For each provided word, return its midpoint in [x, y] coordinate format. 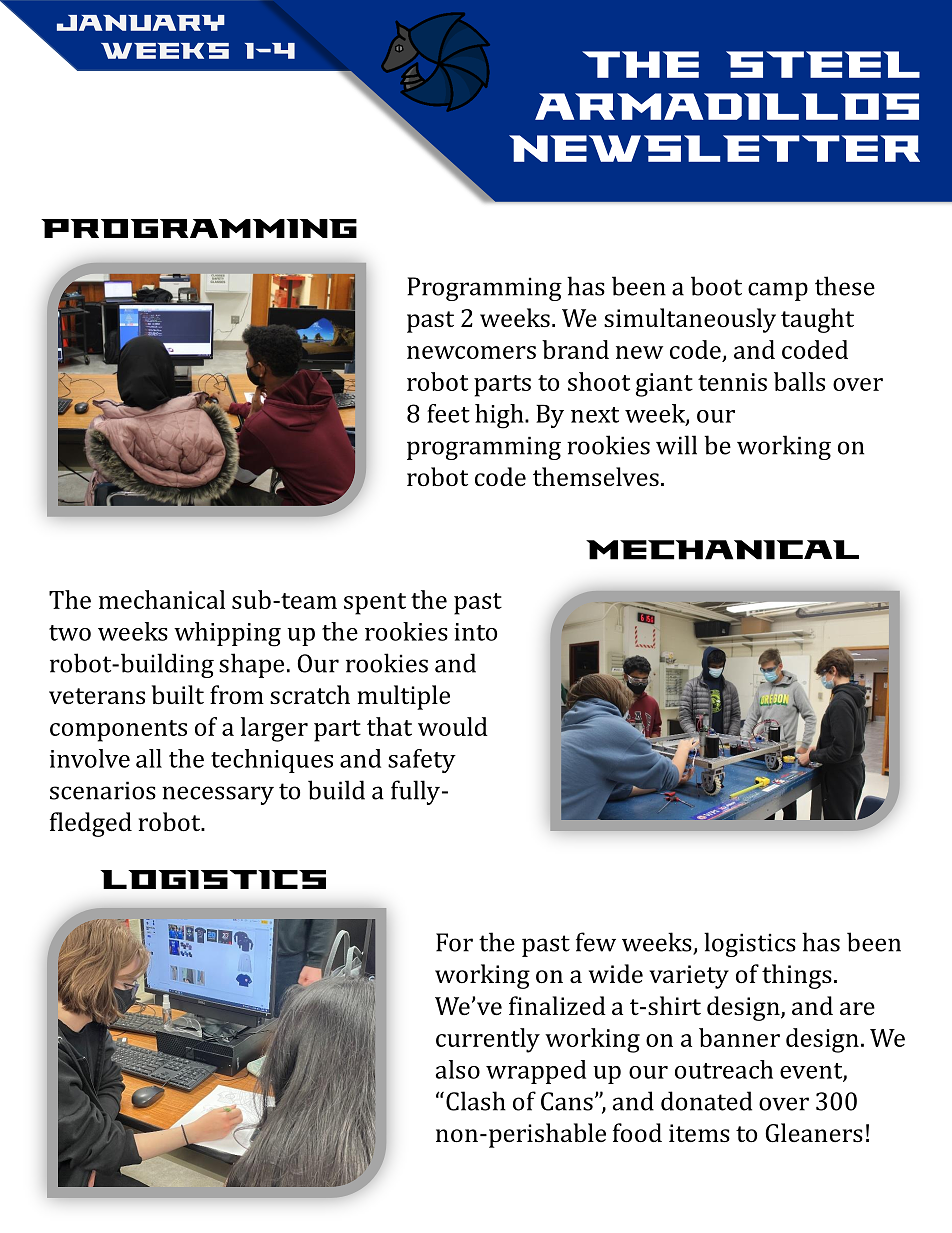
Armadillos [727, 106]
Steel [823, 64]
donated [706, 1101]
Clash [476, 1101]
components [118, 731]
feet [448, 413]
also [458, 1069]
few [596, 942]
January [141, 23]
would [453, 726]
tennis [732, 382]
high [500, 416]
